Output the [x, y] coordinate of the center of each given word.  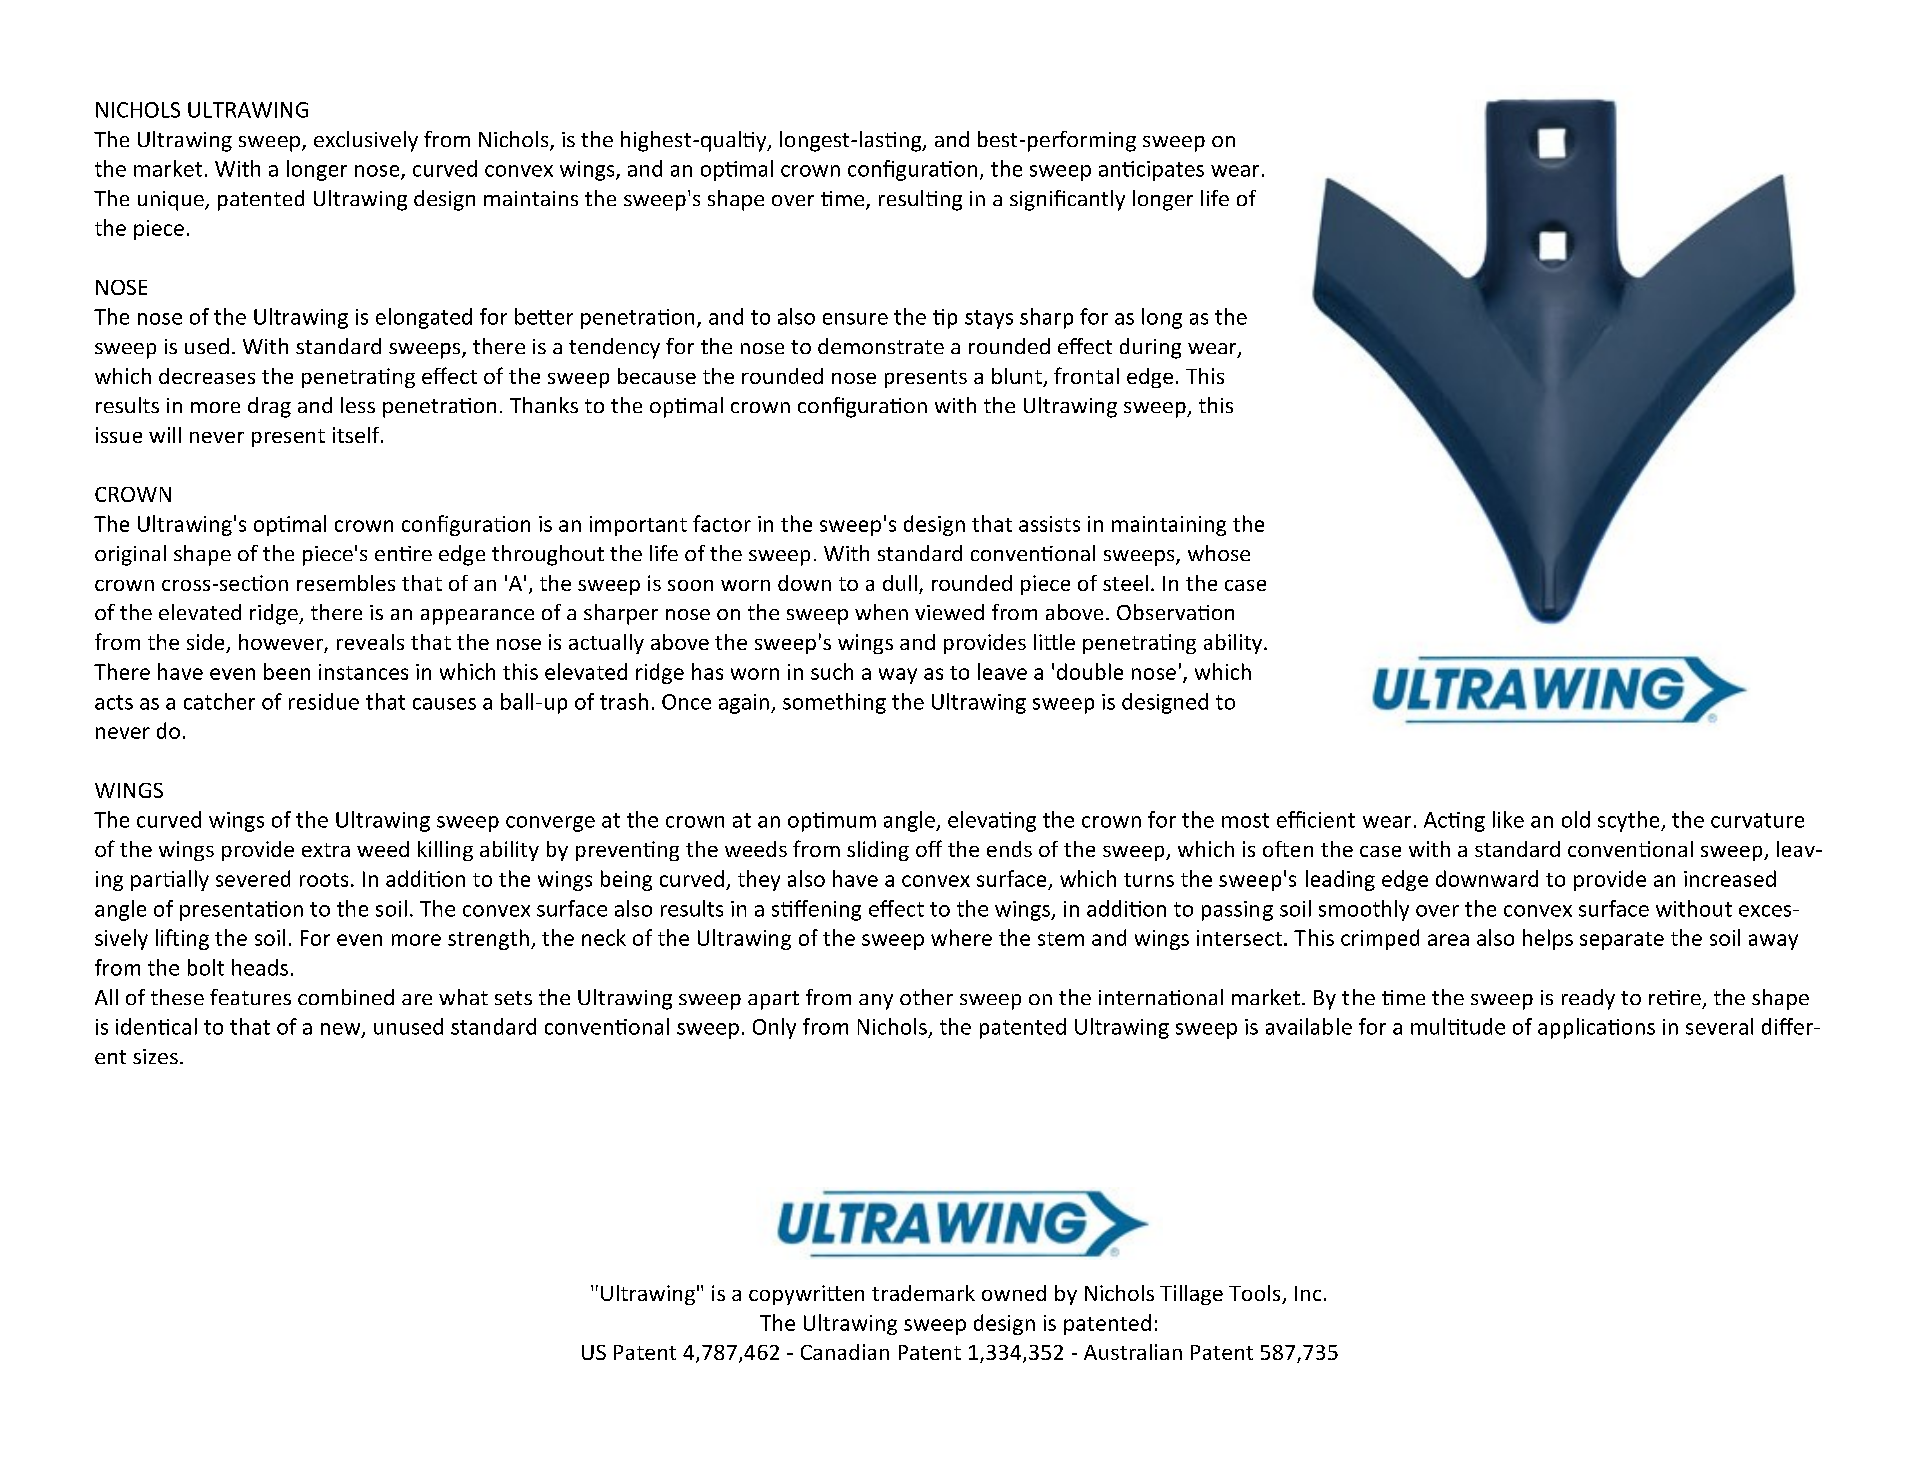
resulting [920, 200]
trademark [923, 1293]
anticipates [1151, 171]
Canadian [845, 1352]
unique [172, 201]
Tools [1256, 1294]
